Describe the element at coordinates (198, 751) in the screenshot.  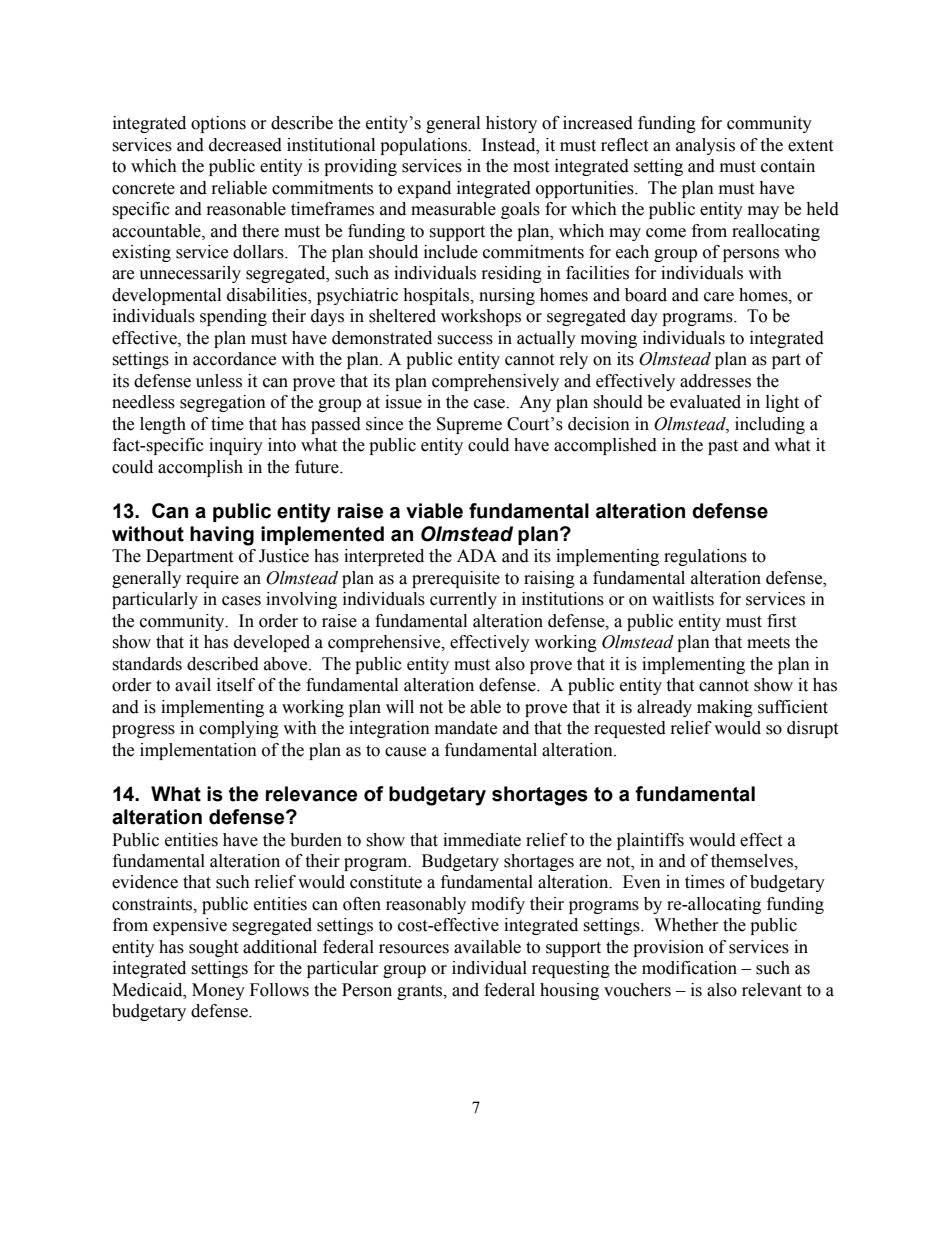
I see `implementation` at that location.
